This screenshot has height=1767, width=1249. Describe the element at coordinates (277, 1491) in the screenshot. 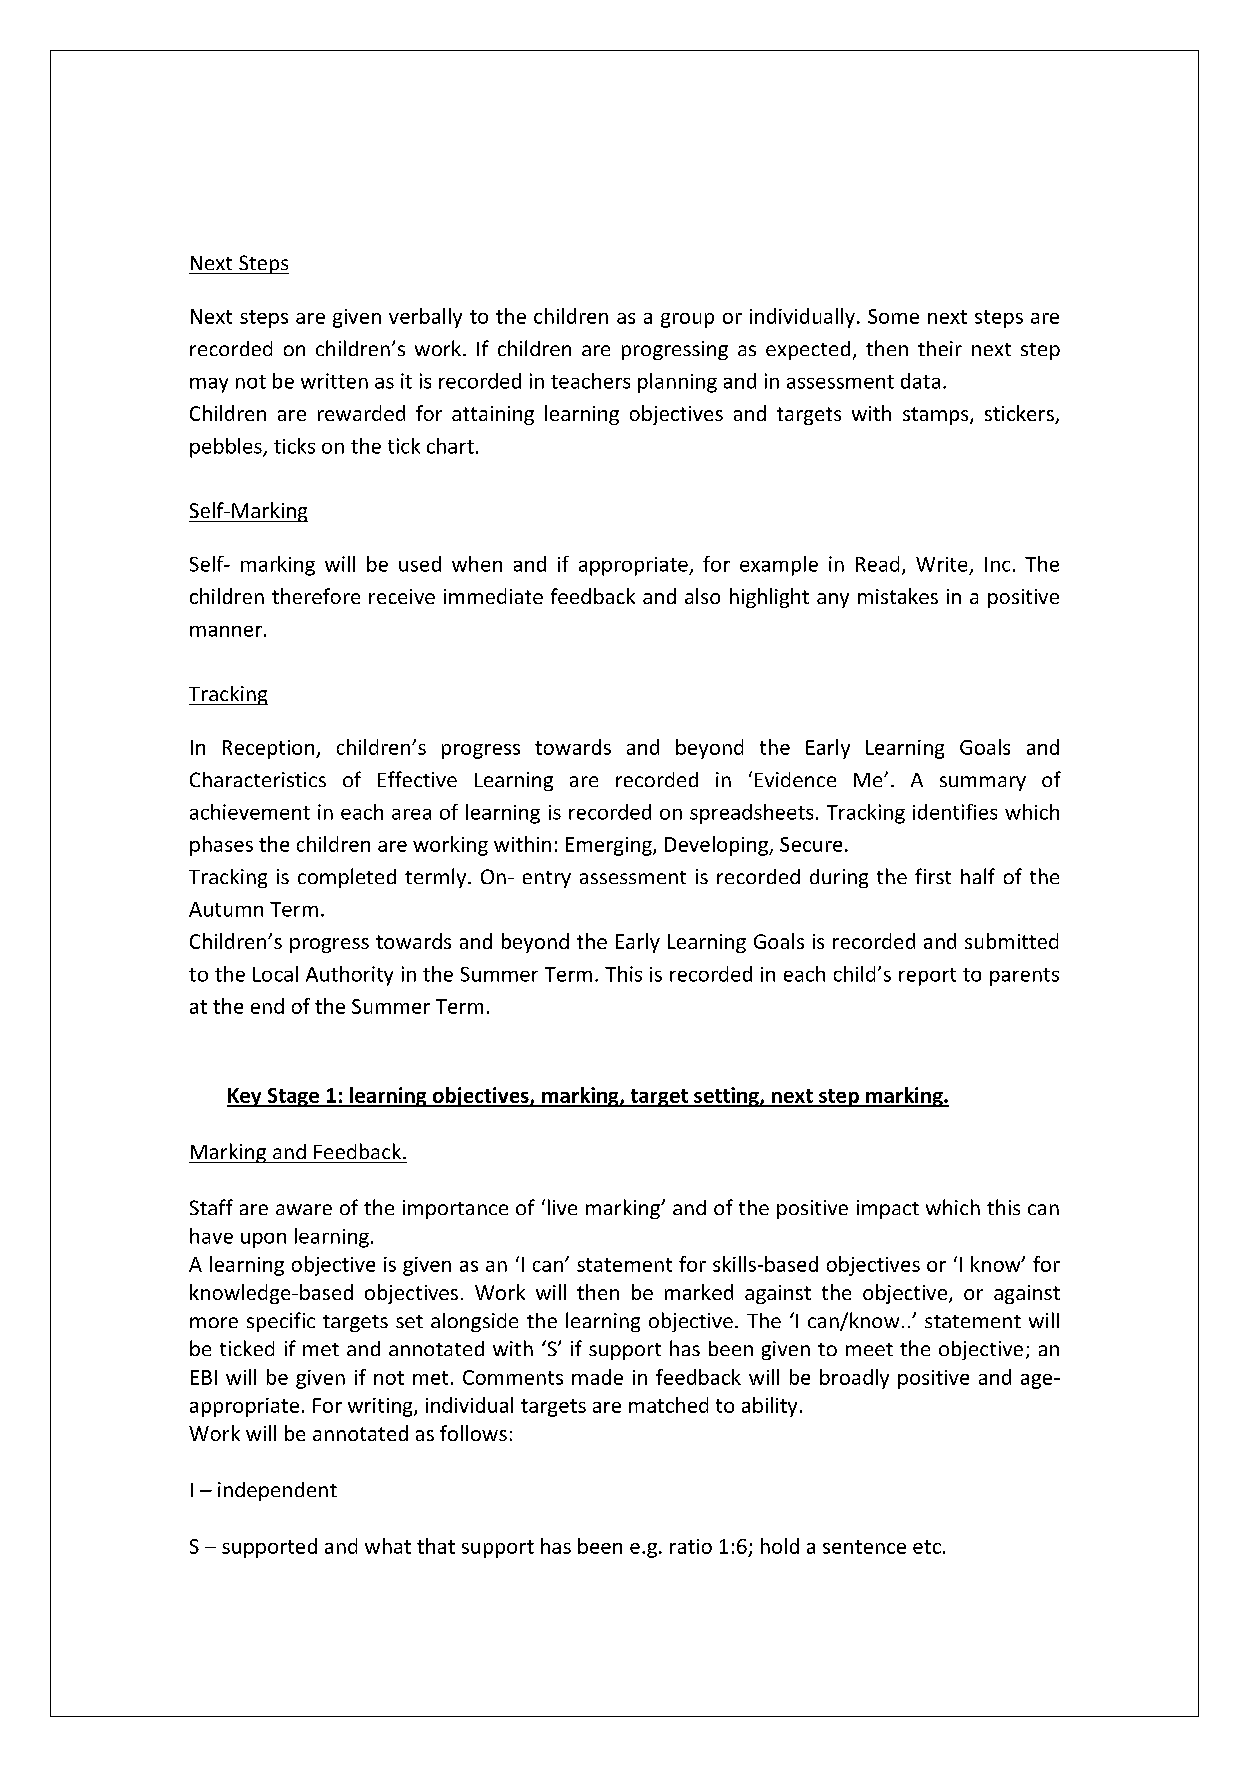

I see `independent` at that location.
